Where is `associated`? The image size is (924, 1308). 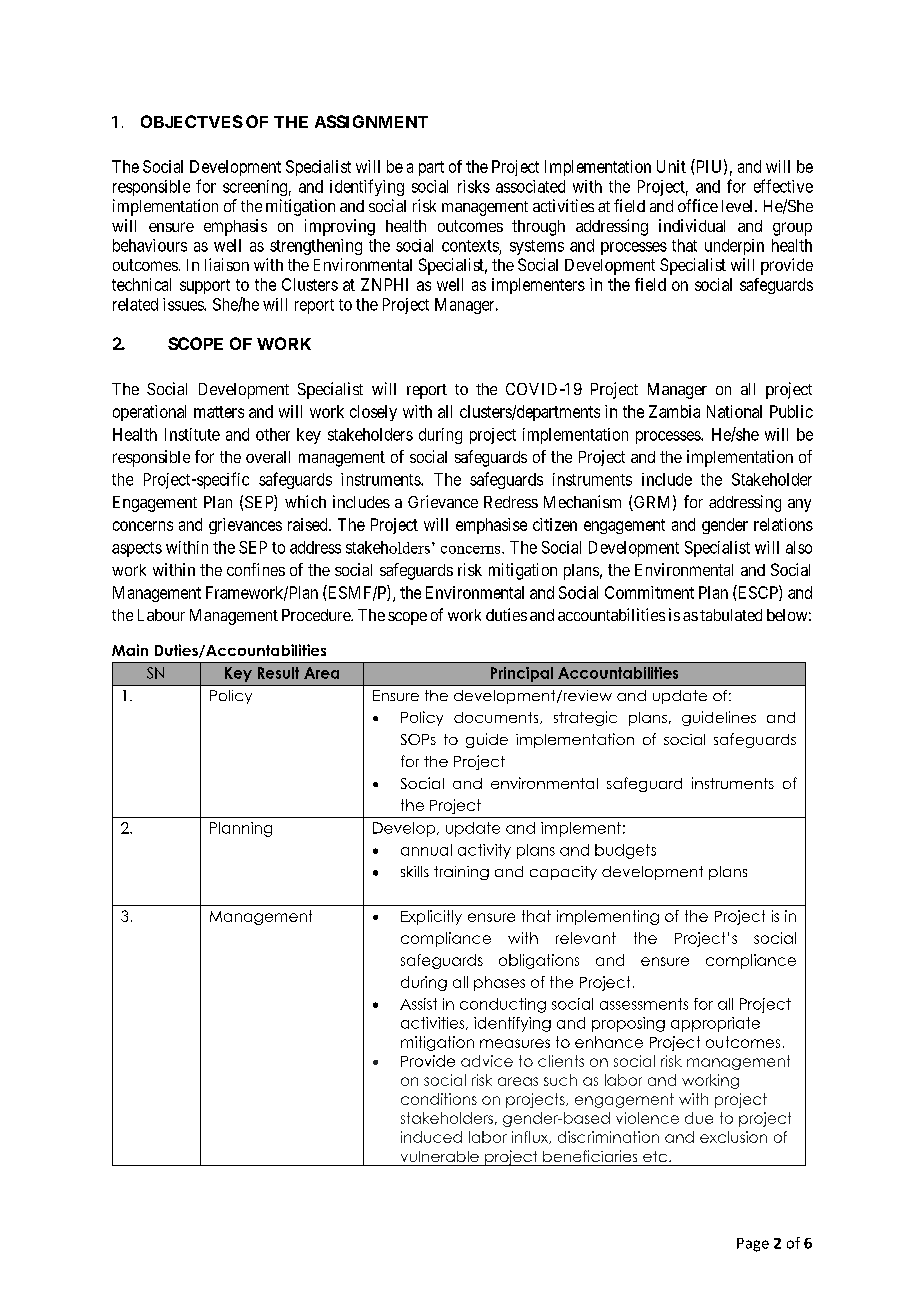 associated is located at coordinates (530, 186).
